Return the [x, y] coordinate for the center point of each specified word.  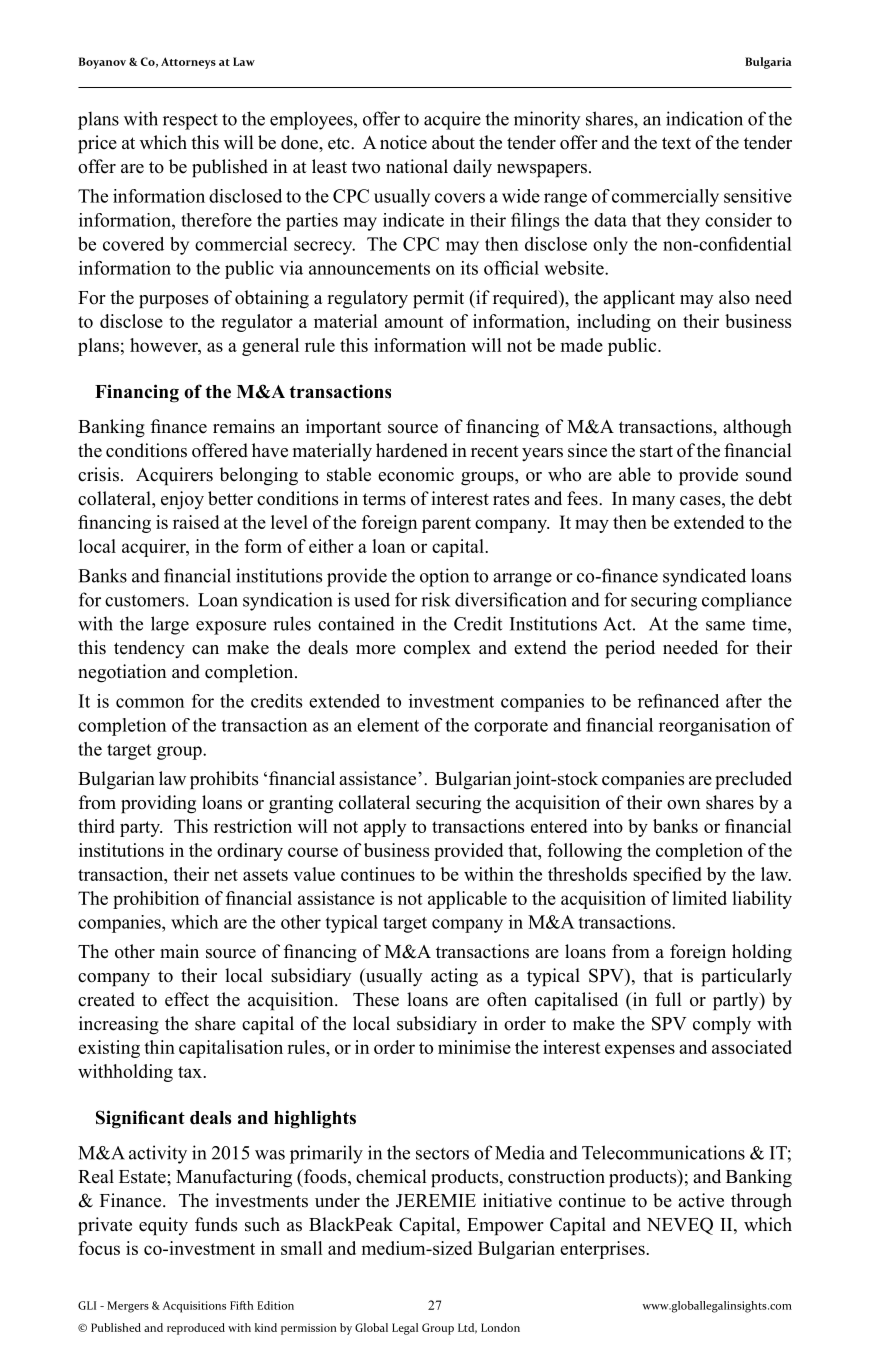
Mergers [128, 1307]
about [453, 142]
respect [190, 122]
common [150, 703]
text [676, 143]
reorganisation [715, 727]
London [500, 1327]
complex [437, 649]
